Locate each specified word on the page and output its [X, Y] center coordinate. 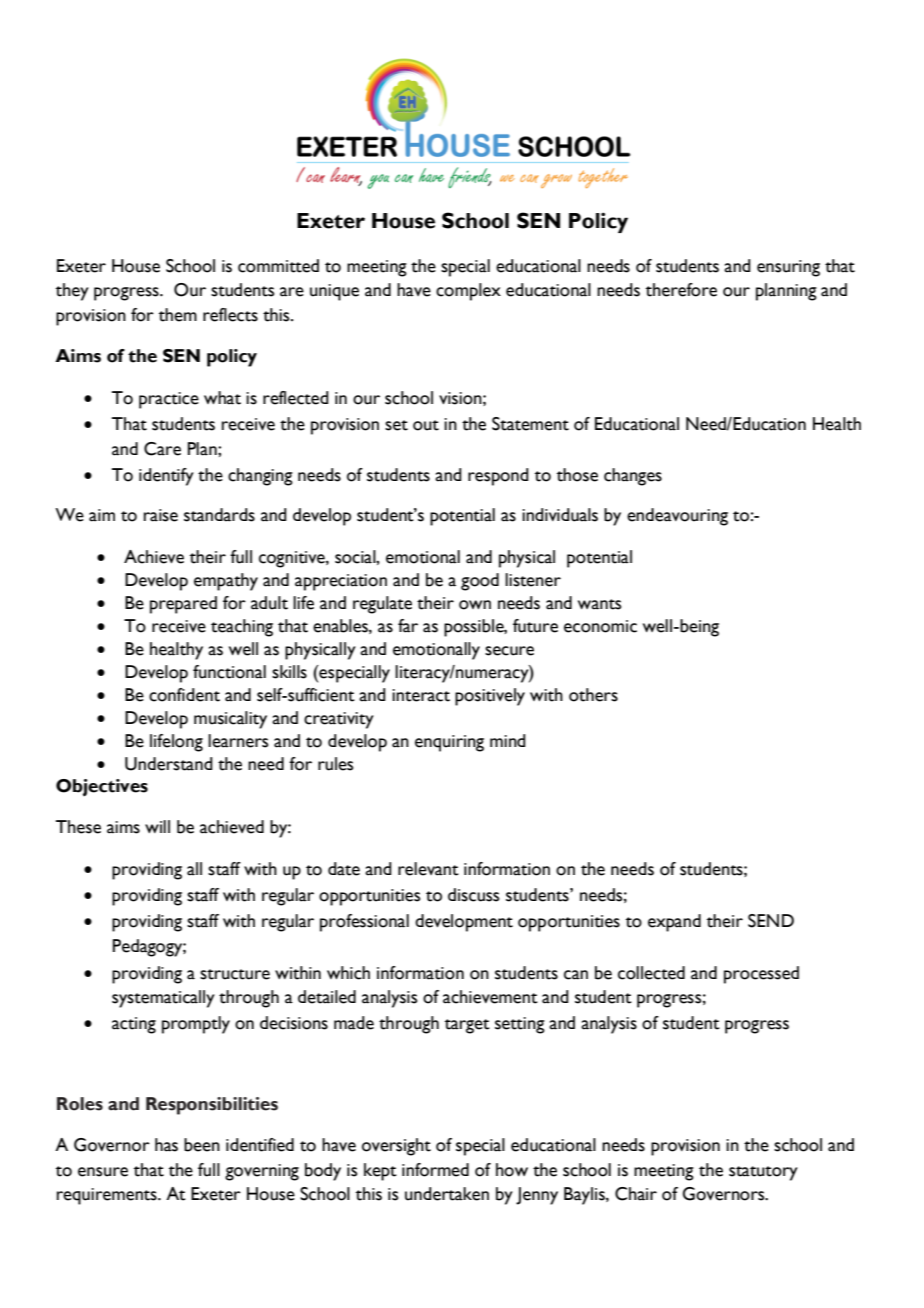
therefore [681, 290]
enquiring [449, 743]
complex [468, 292]
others [593, 695]
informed [435, 1170]
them [178, 315]
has [166, 1145]
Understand [169, 764]
